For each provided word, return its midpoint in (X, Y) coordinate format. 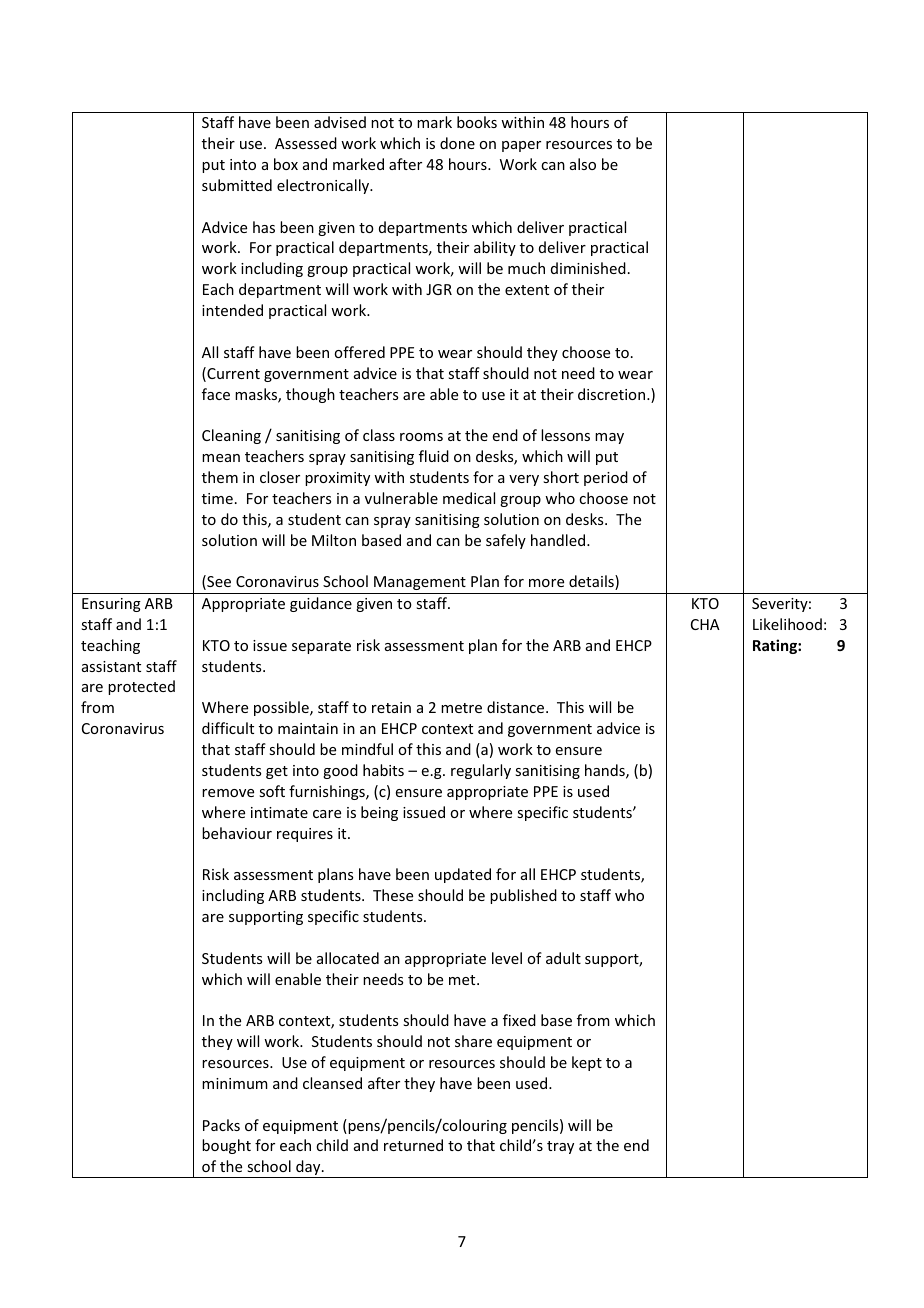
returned (413, 1145)
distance (517, 707)
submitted (237, 185)
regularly (481, 771)
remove (228, 793)
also (583, 164)
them (220, 477)
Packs (221, 1125)
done (457, 143)
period (606, 478)
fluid (434, 456)
